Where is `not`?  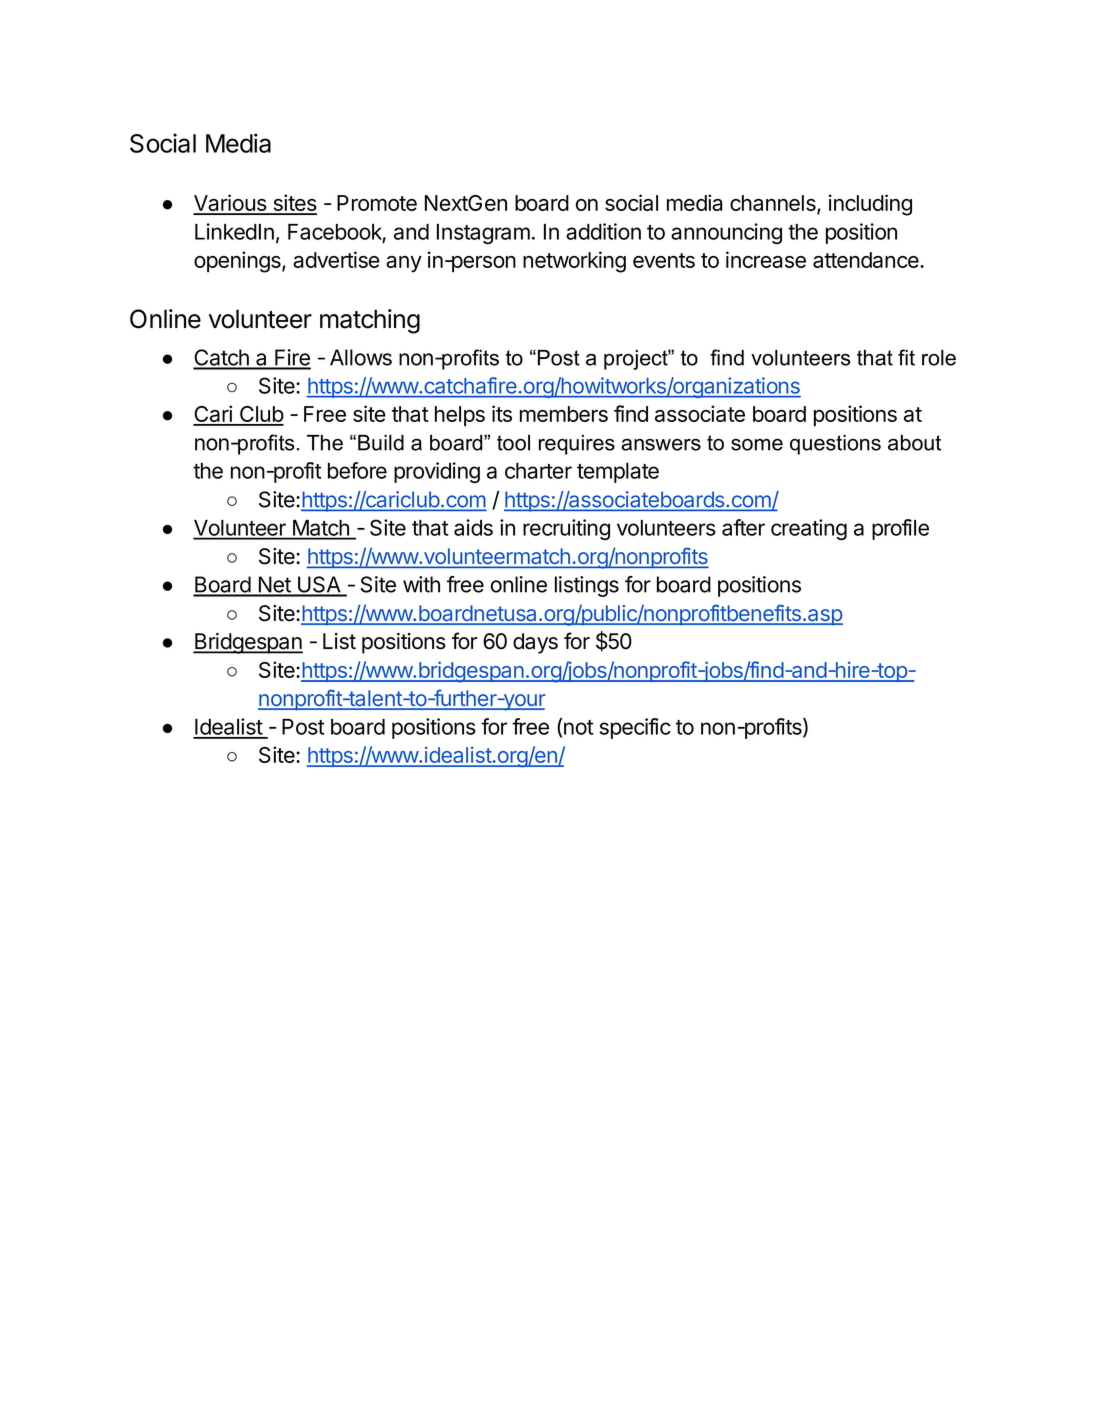
not is located at coordinates (578, 727).
